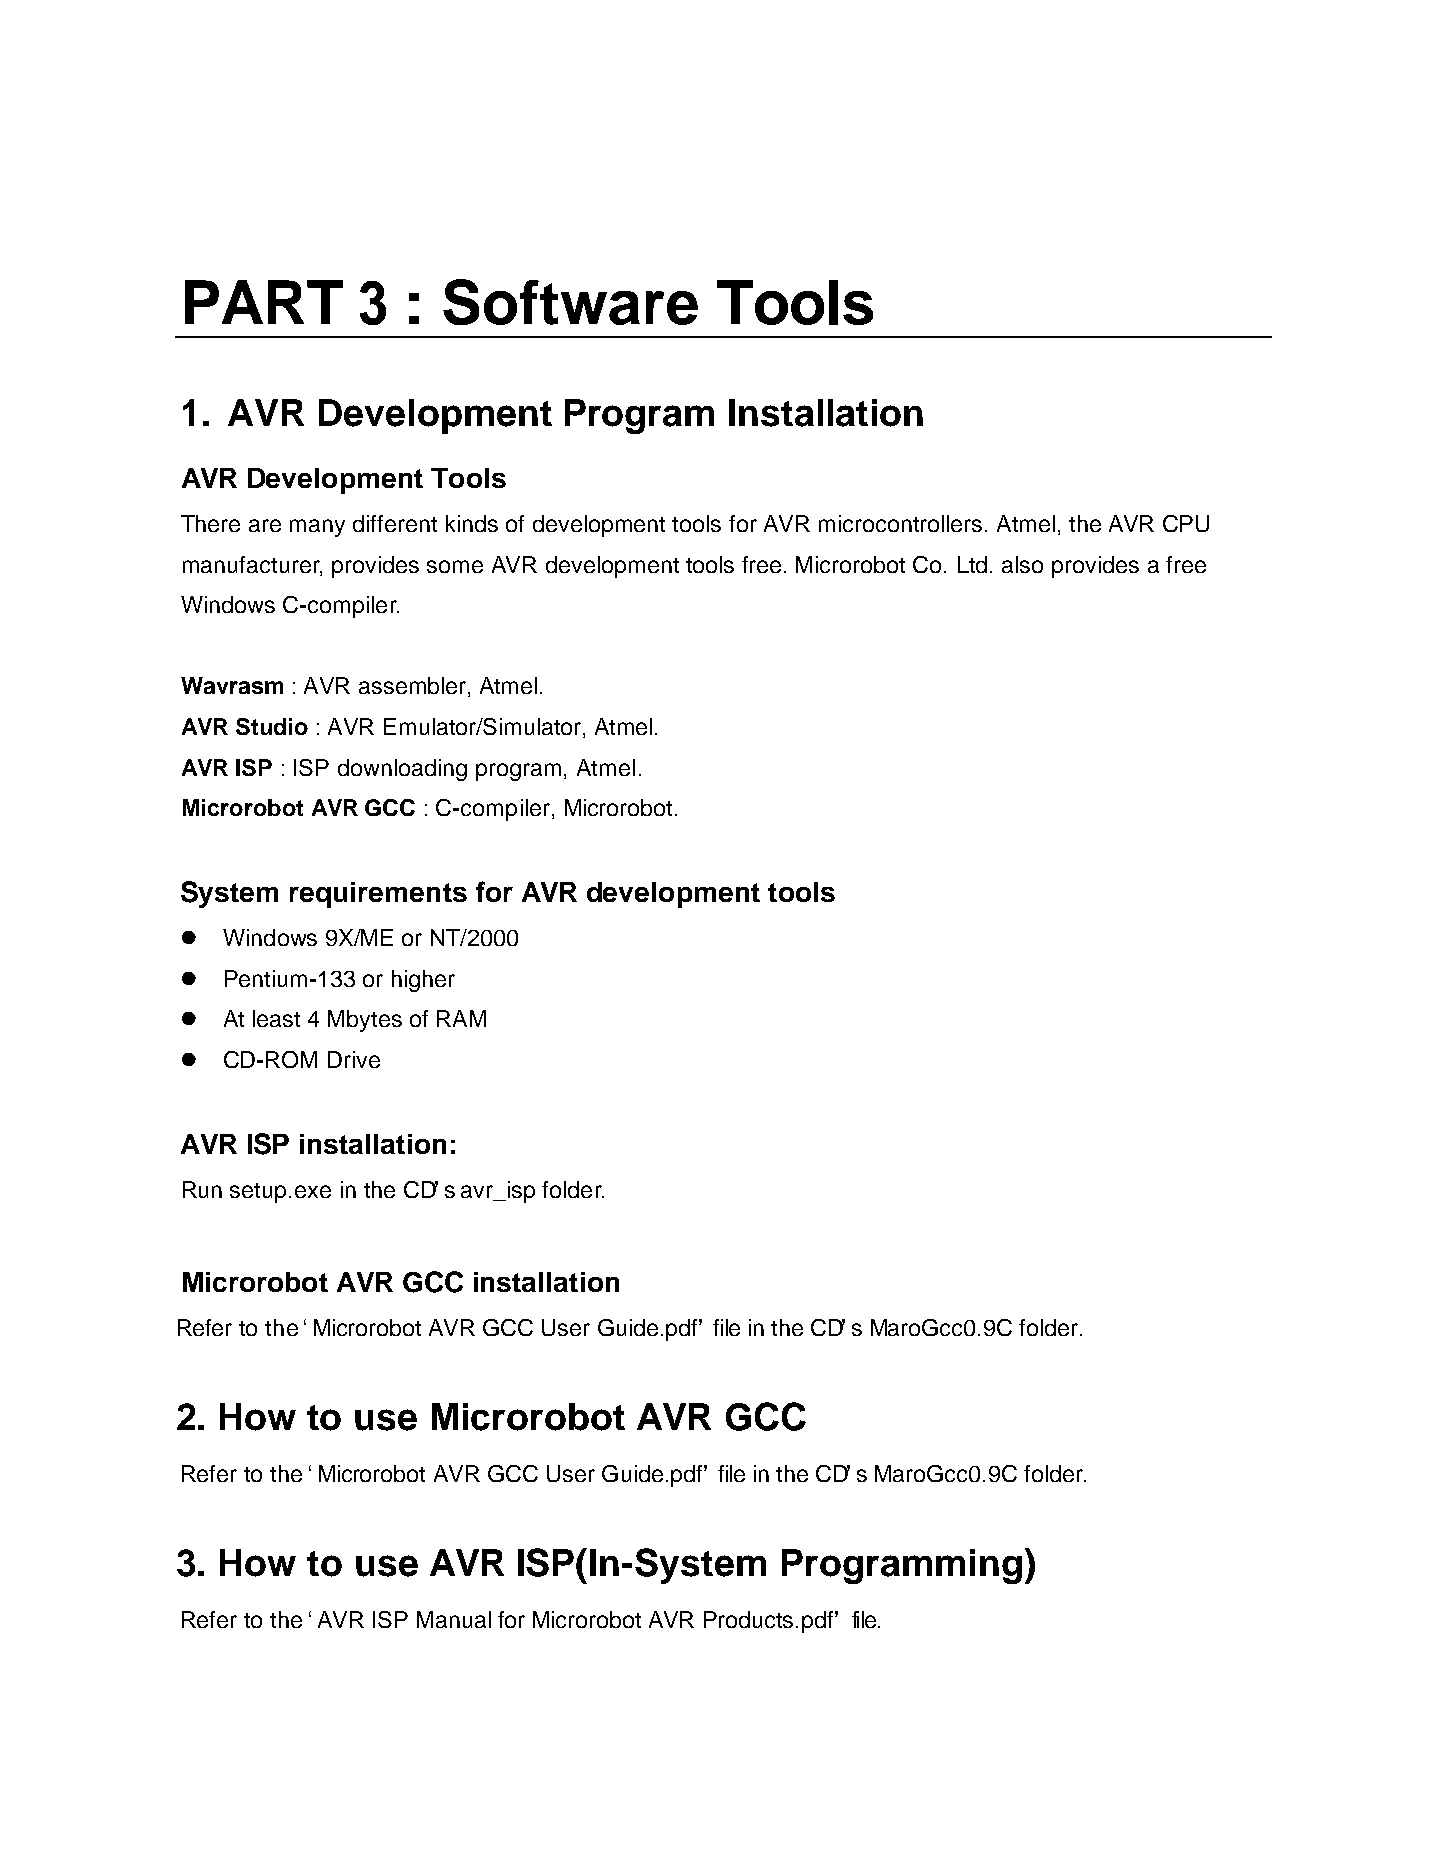 The image size is (1440, 1864). Describe the element at coordinates (454, 1619) in the page. I see `Manual` at that location.
